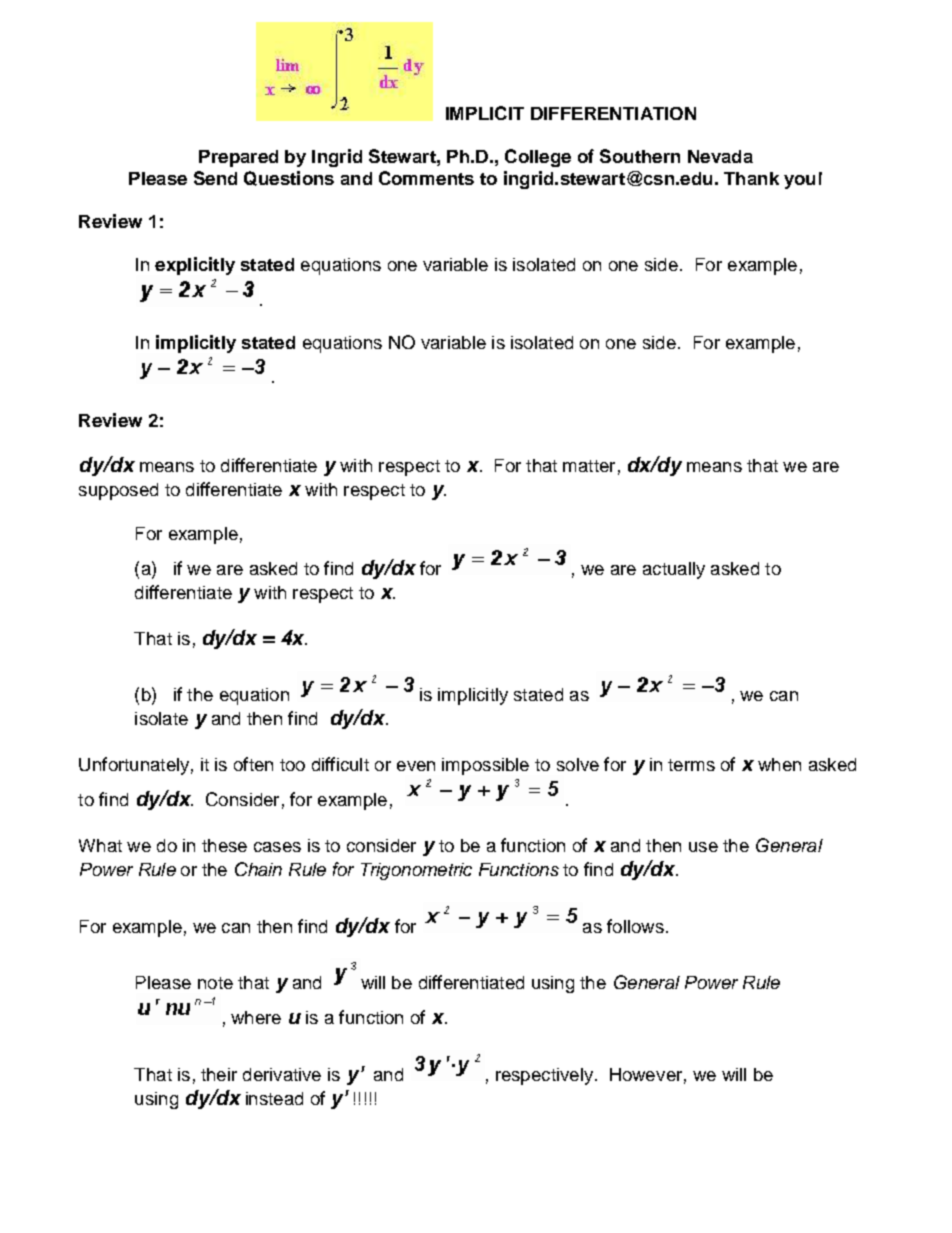 The image size is (952, 1233). What do you see at coordinates (674, 570) in the screenshot?
I see `actually` at bounding box center [674, 570].
